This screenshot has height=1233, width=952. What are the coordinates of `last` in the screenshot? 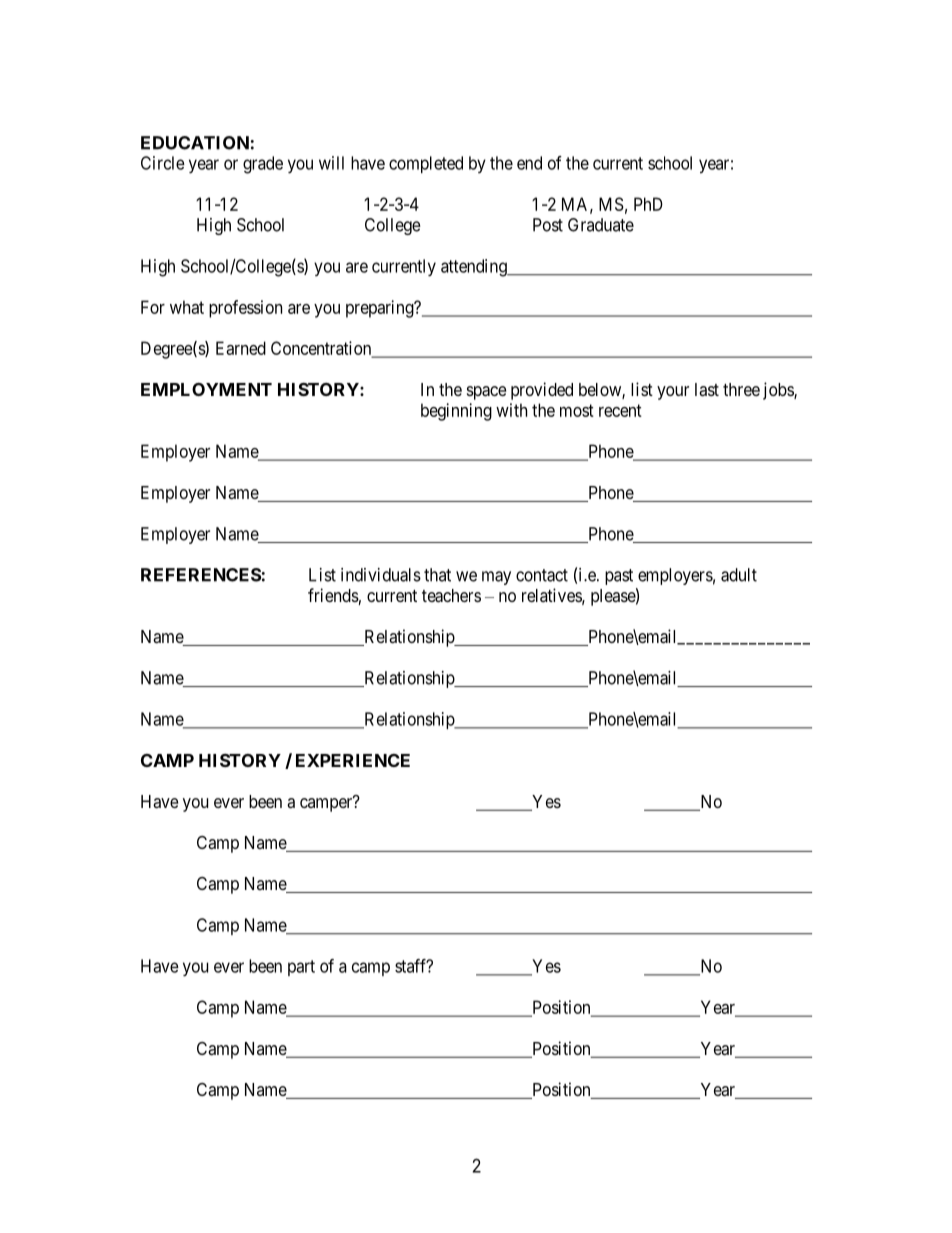 It's located at (707, 389).
